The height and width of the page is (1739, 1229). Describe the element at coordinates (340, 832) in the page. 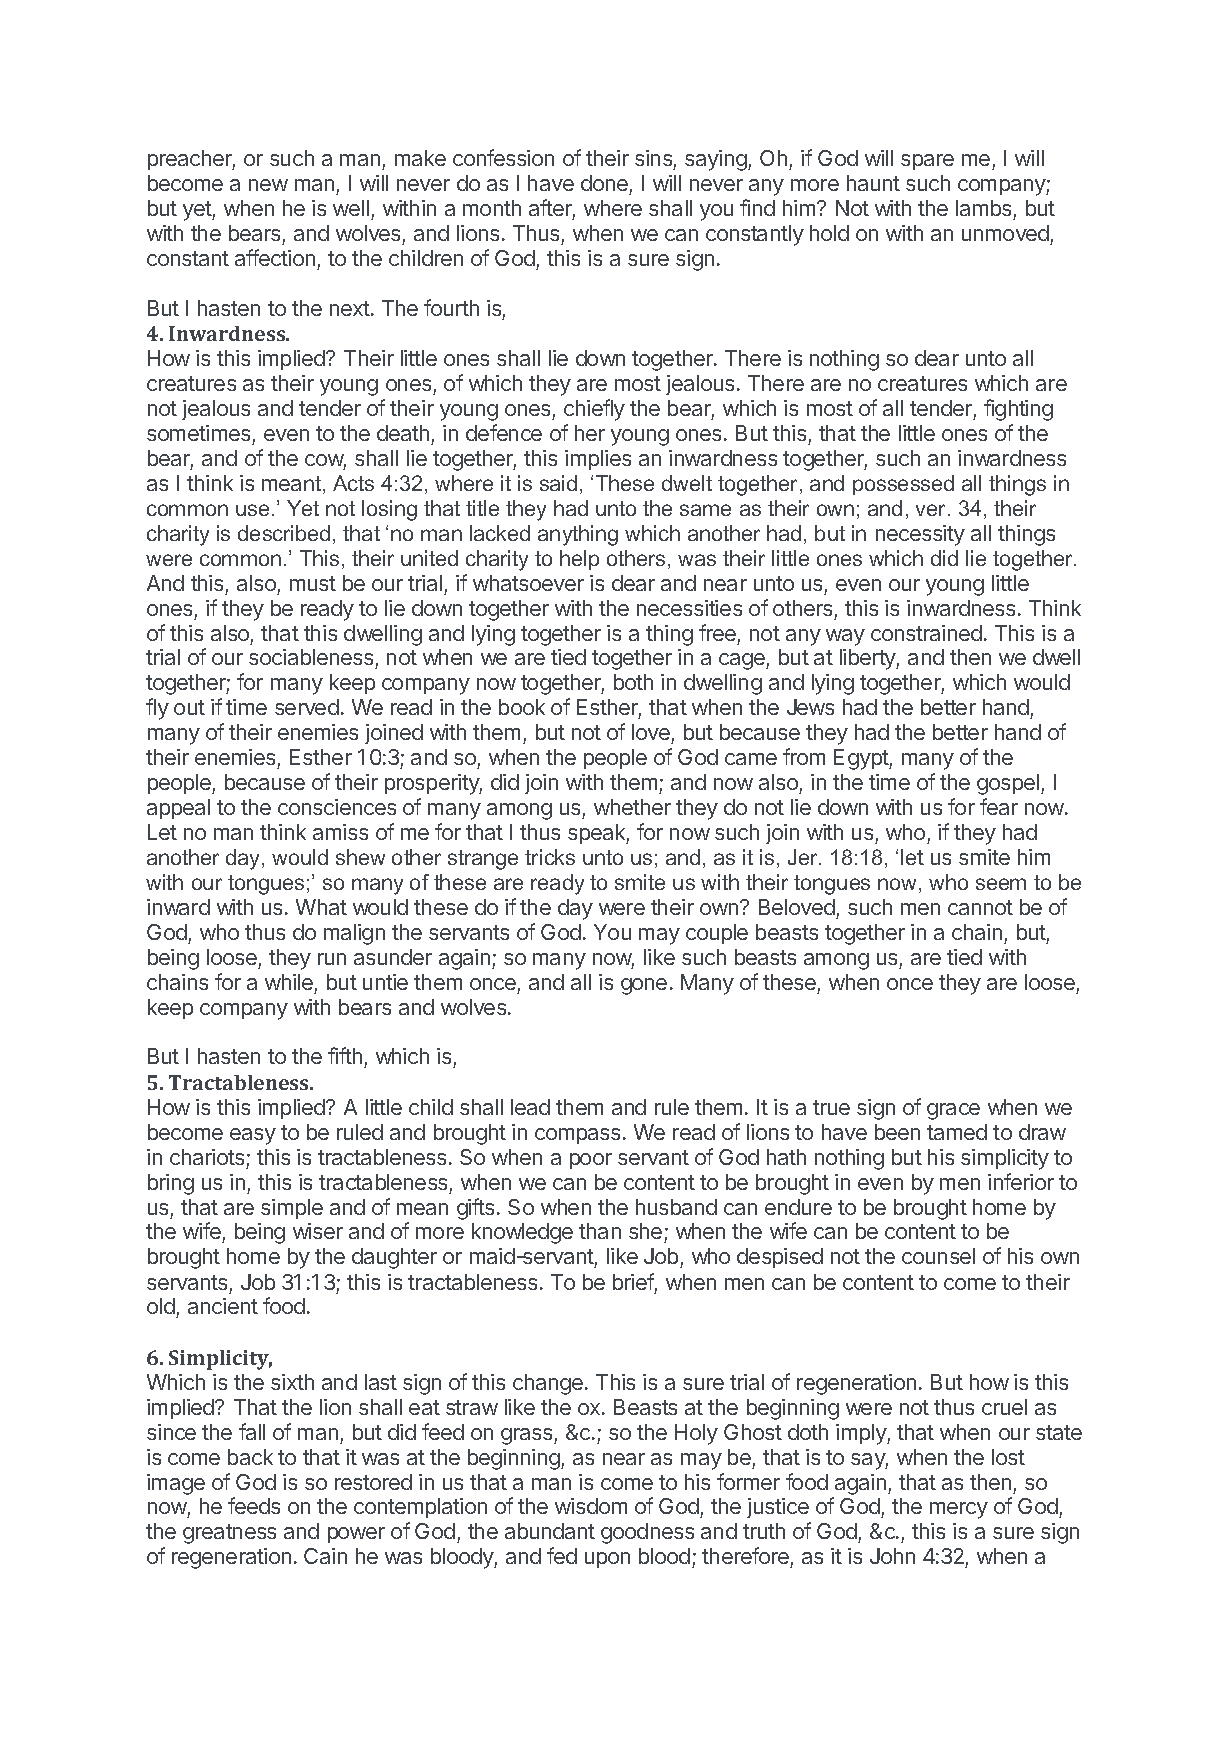

I see `amiss` at that location.
